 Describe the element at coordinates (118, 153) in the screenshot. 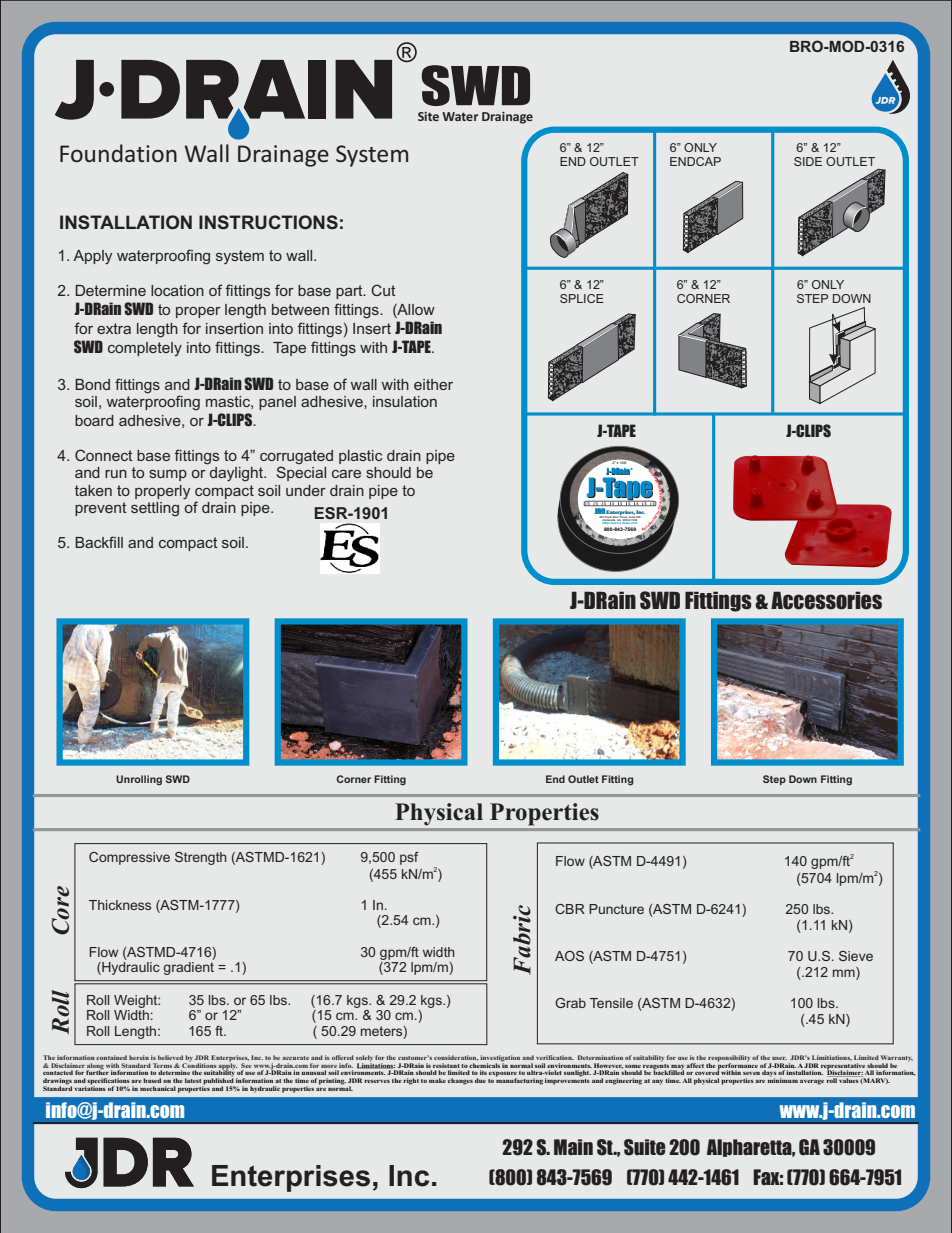

I see `Foundation` at that location.
